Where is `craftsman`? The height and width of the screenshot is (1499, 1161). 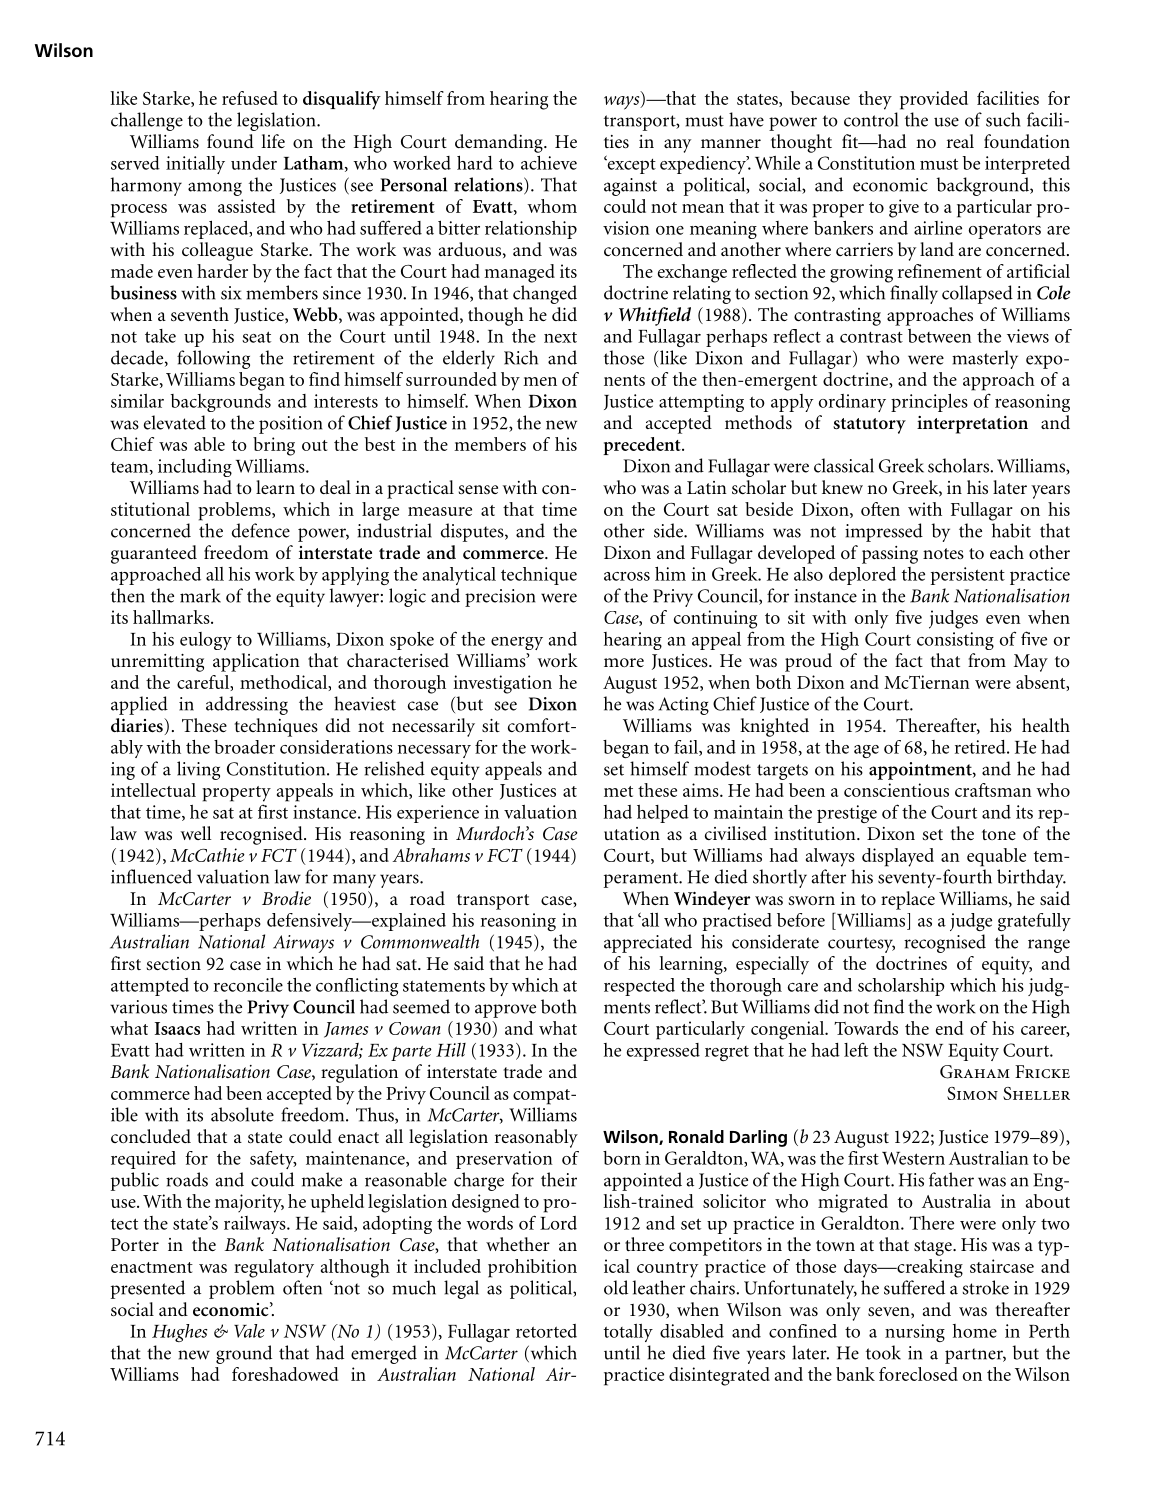 craftsman is located at coordinates (993, 790).
